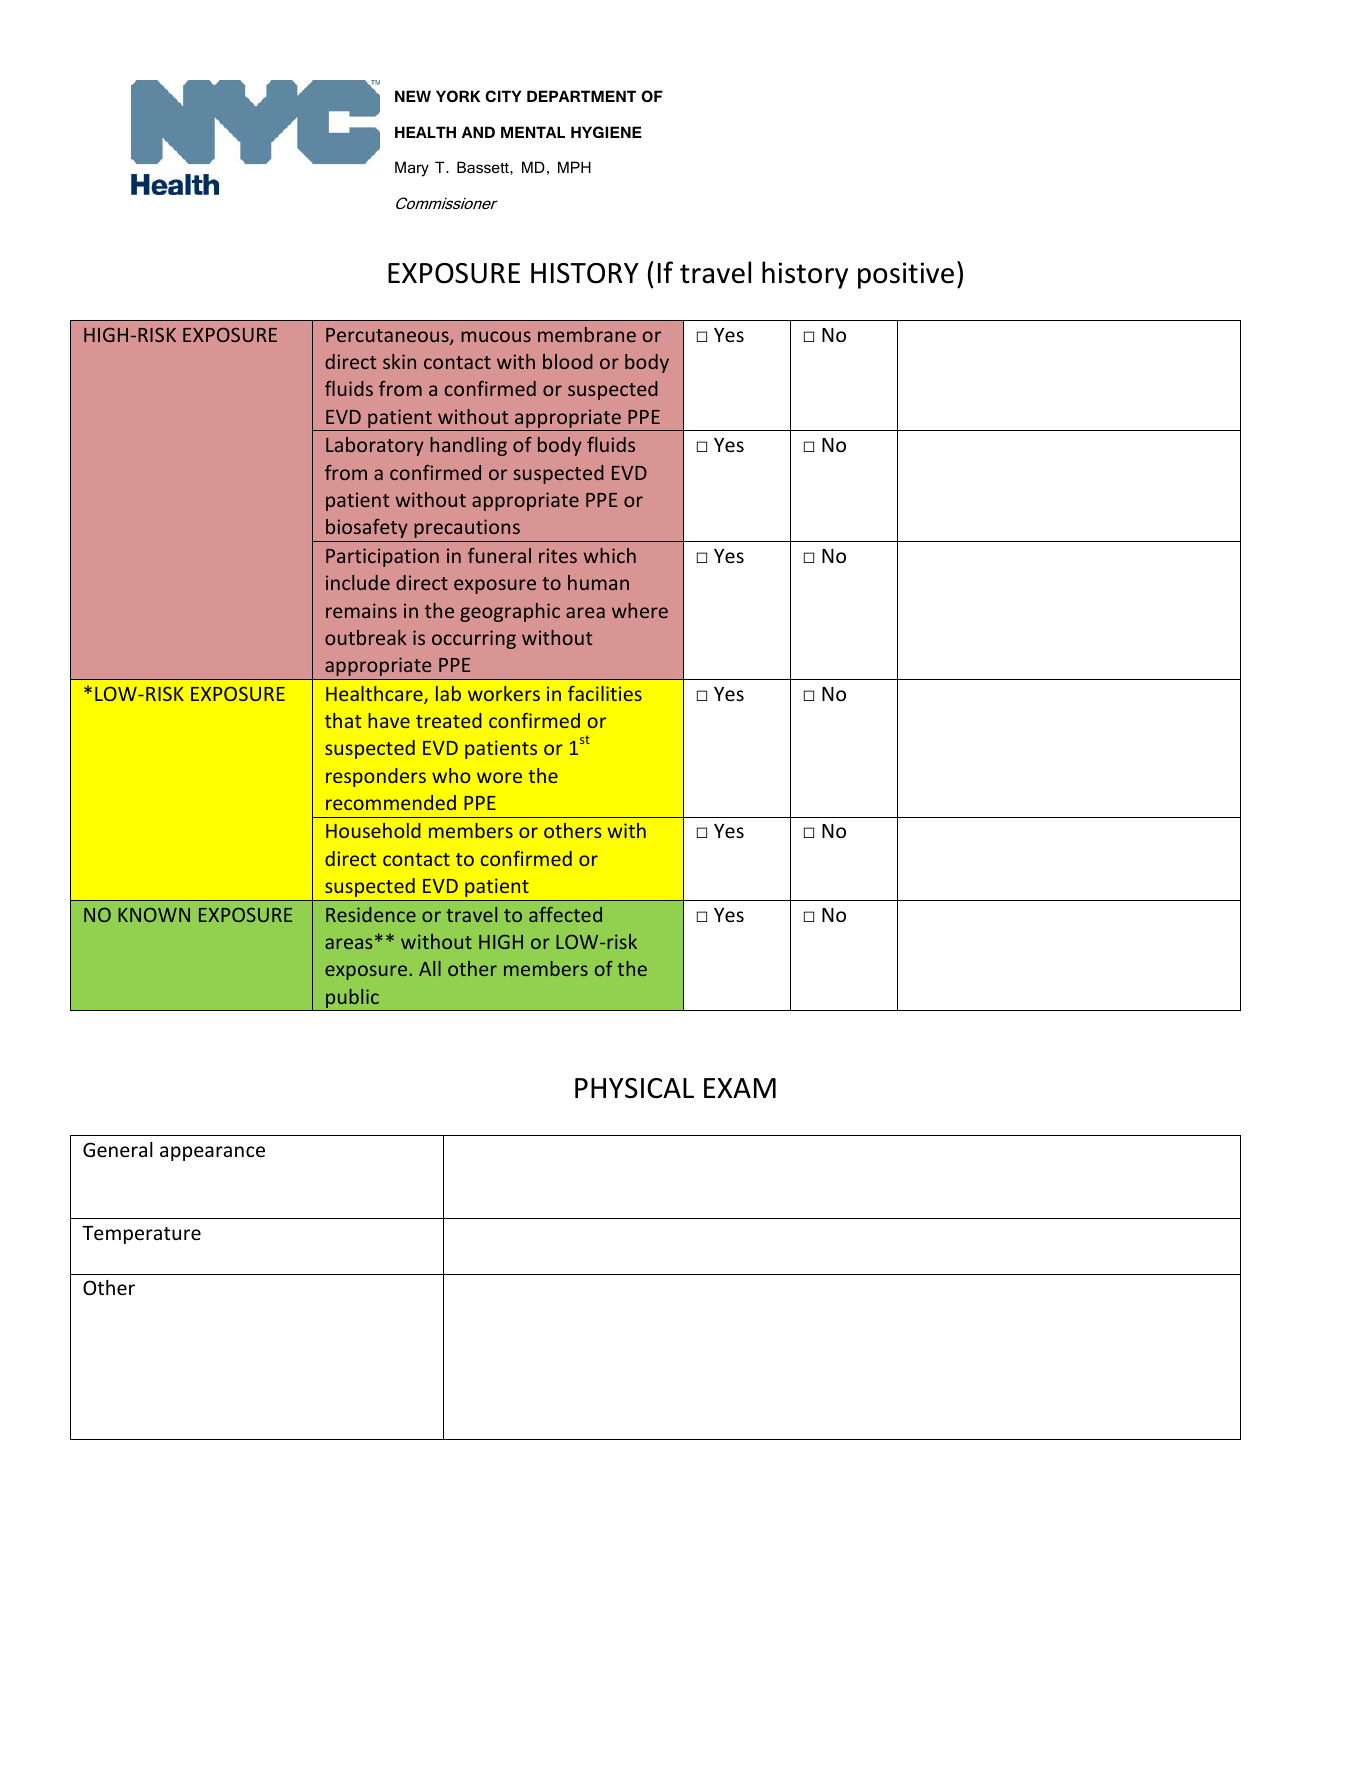 This document has width=1371, height=1774. Describe the element at coordinates (565, 914) in the document. I see `affected` at that location.
